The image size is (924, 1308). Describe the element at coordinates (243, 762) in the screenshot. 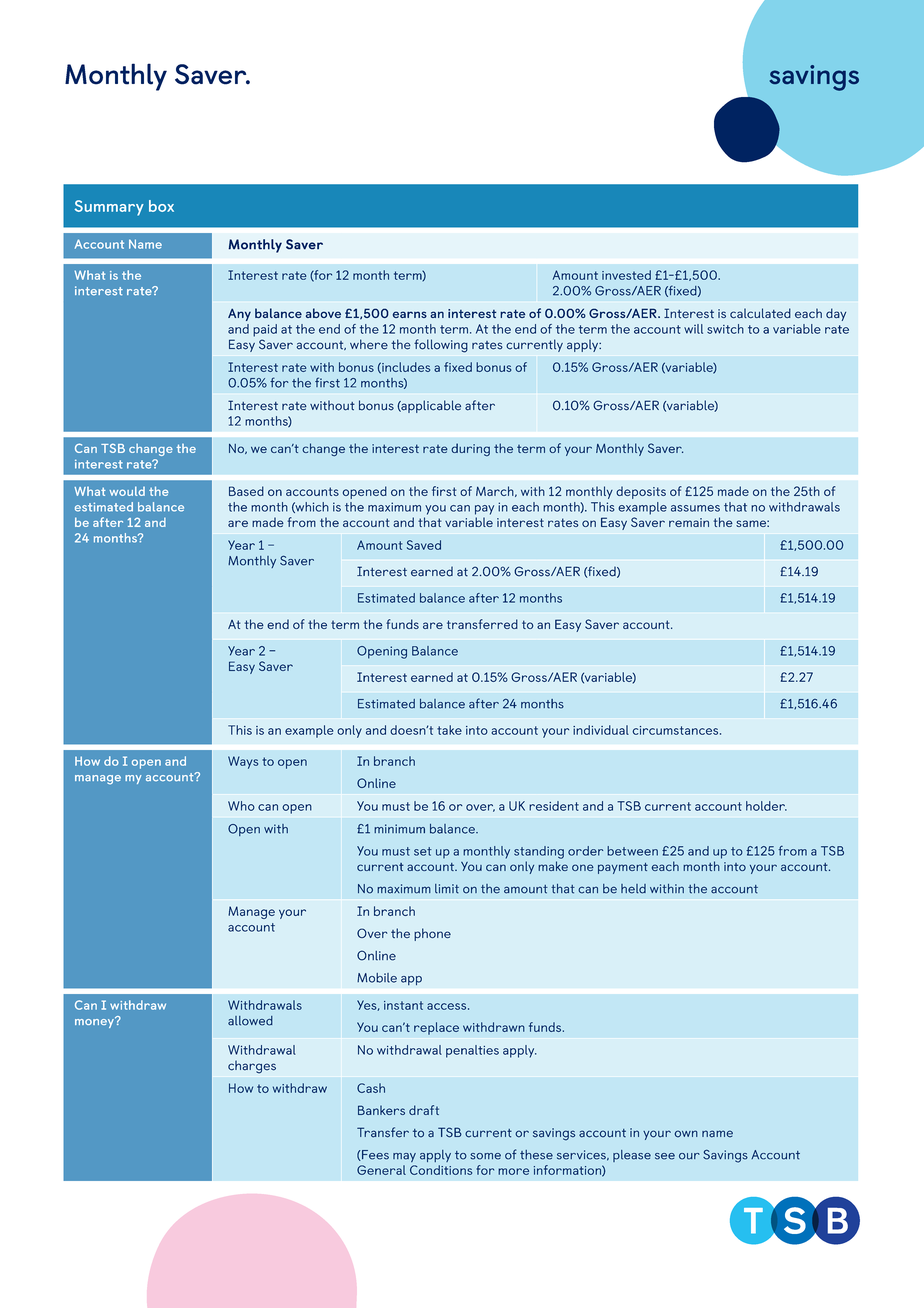

I see `Ways` at that location.
